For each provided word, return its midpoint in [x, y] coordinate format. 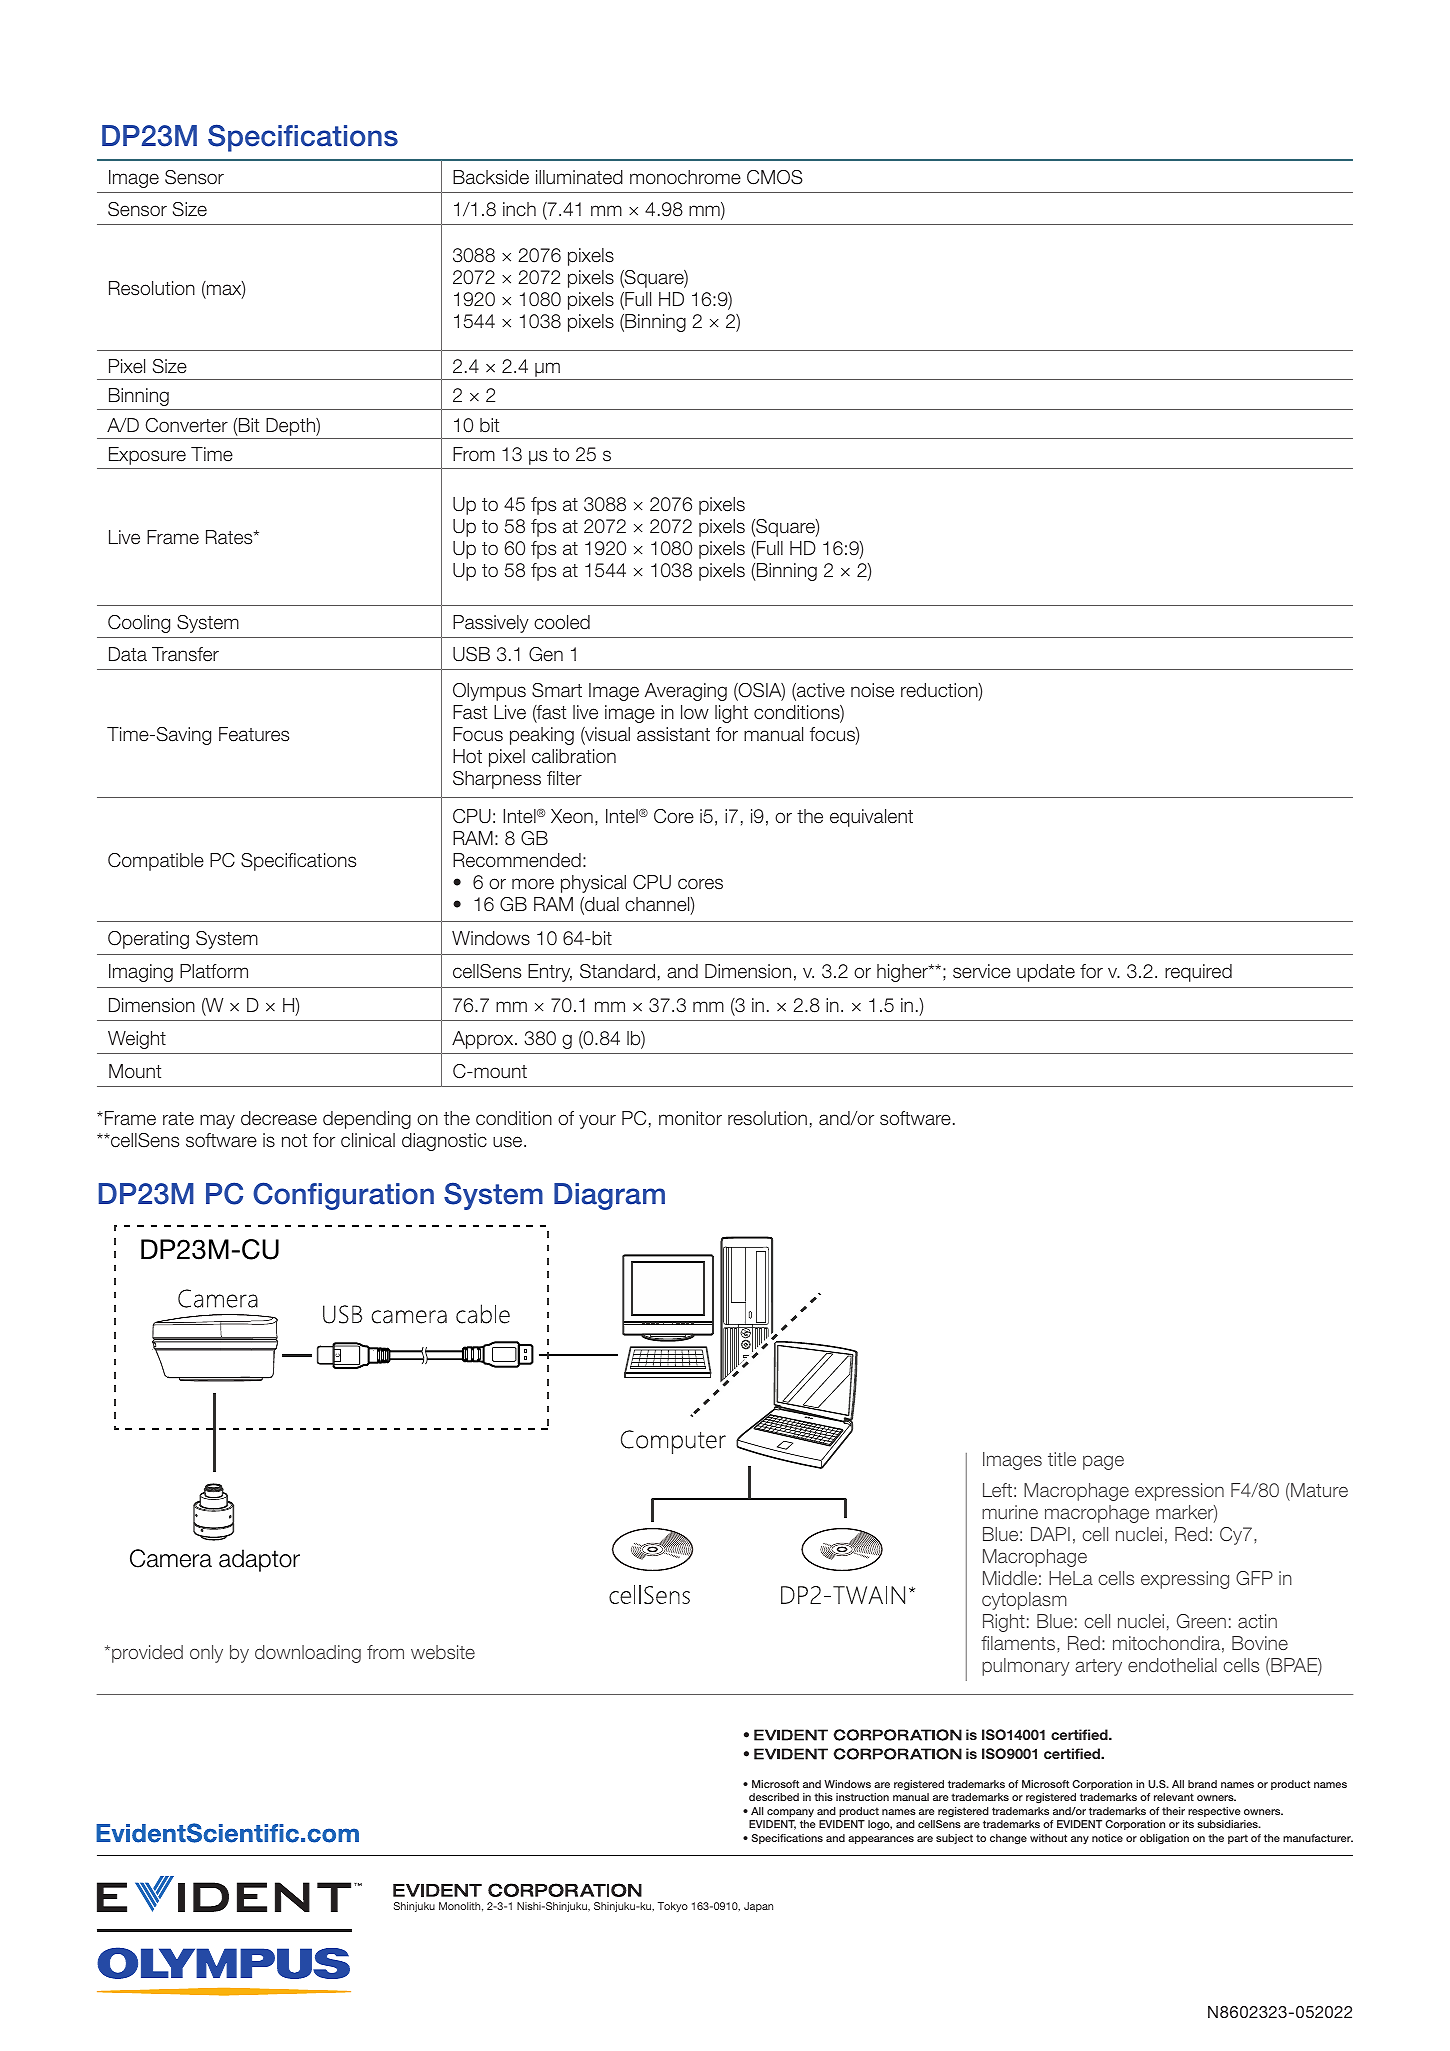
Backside [491, 177]
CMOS [775, 177]
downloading [308, 1654]
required [1198, 973]
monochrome [685, 177]
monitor [690, 1118]
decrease [279, 1118]
